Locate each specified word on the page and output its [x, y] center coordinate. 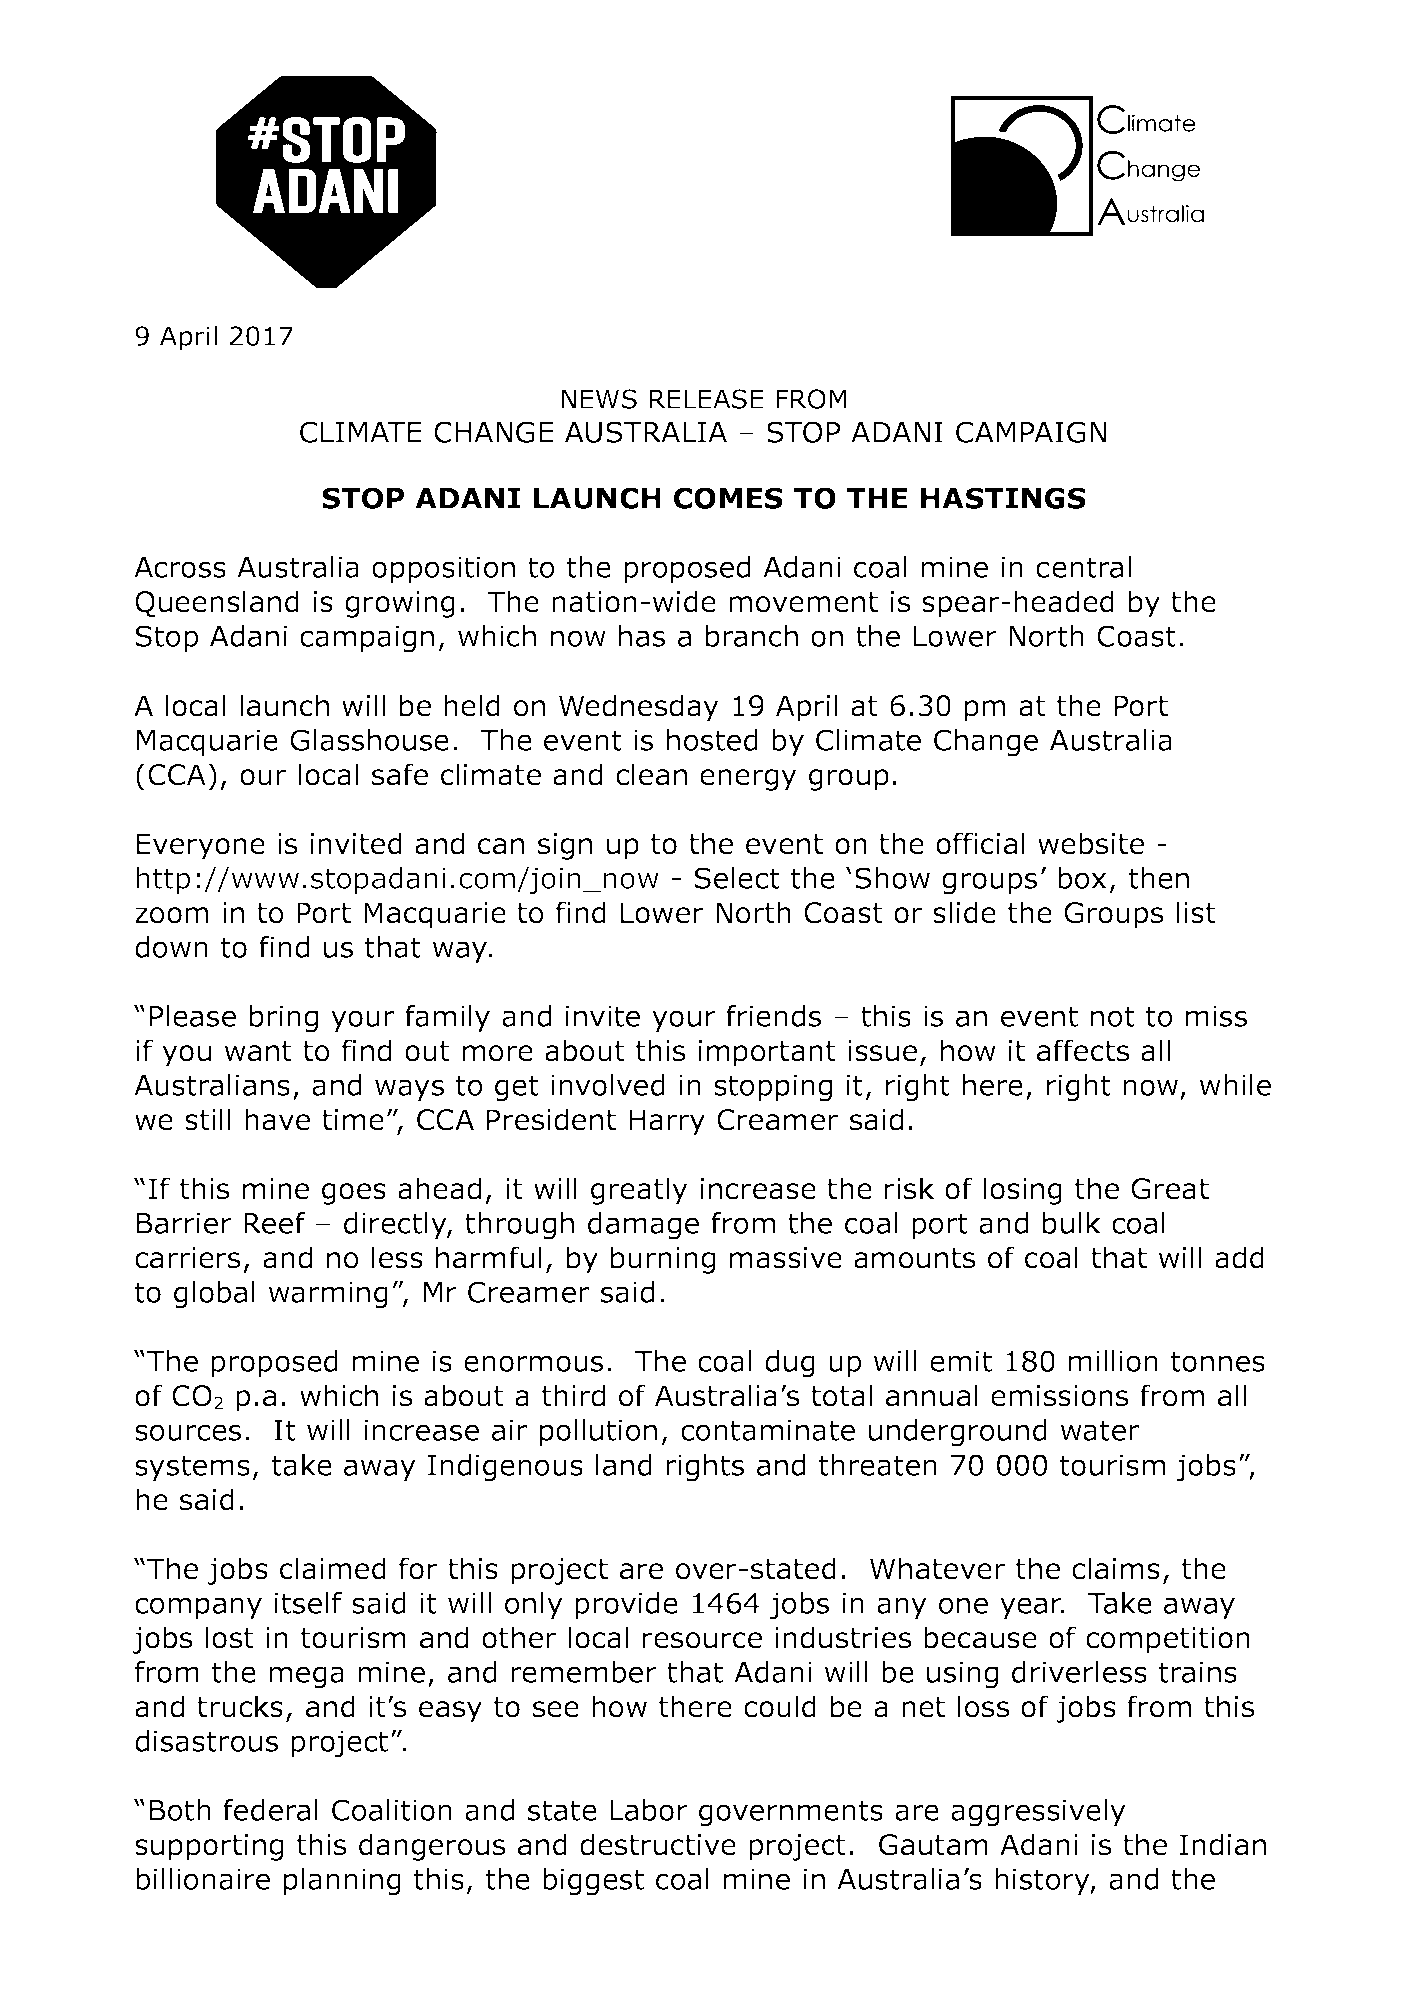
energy [748, 780]
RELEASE [706, 399]
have [277, 1119]
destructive [658, 1844]
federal [270, 1810]
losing [1022, 1191]
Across [180, 567]
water [1099, 1430]
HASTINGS [1003, 498]
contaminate [768, 1430]
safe [400, 774]
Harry [667, 1122]
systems [192, 1468]
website [1091, 843]
